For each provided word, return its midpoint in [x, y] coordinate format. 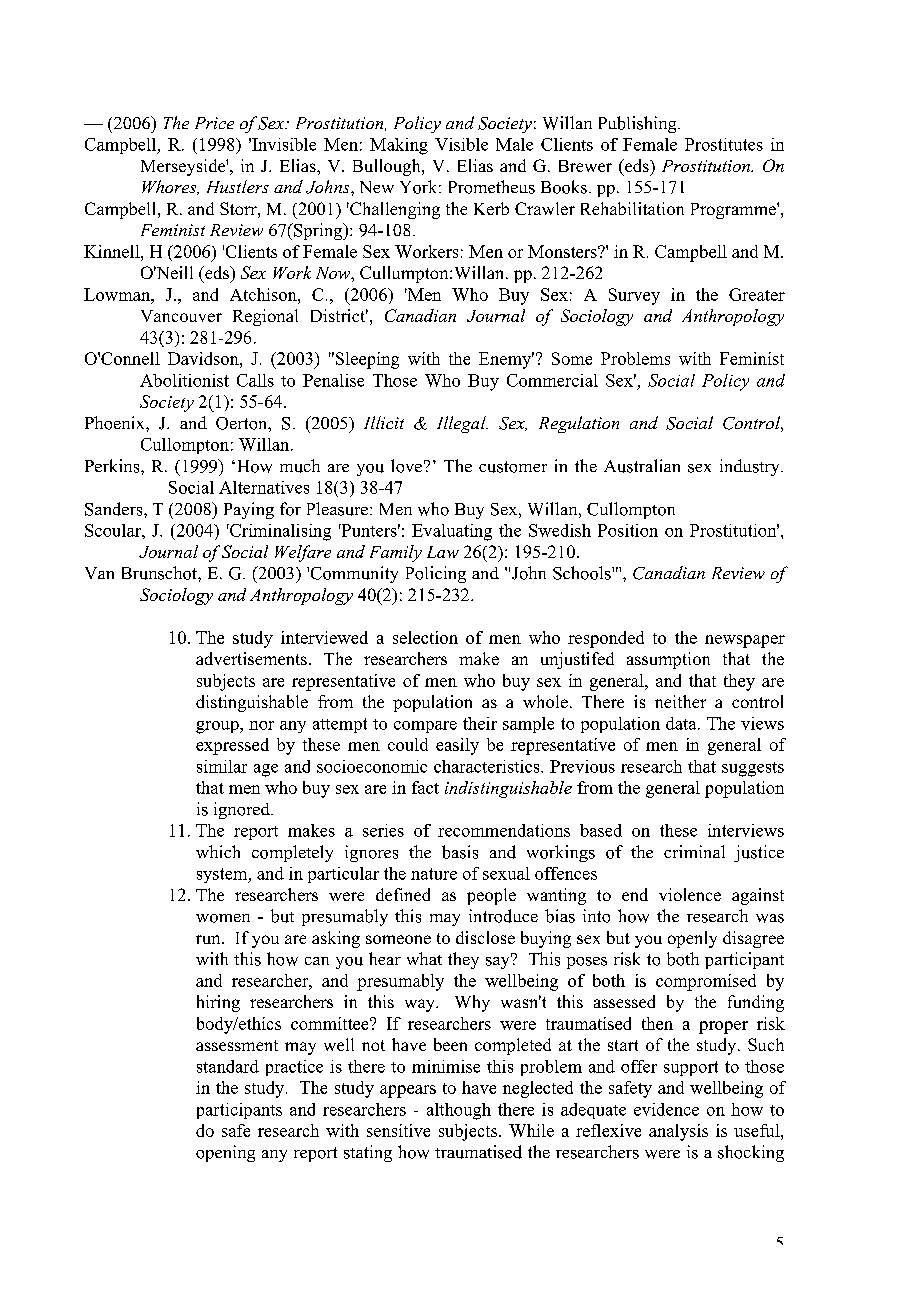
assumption [668, 660]
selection [425, 637]
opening [225, 1153]
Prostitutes [724, 144]
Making [399, 146]
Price [214, 123]
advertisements [251, 658]
